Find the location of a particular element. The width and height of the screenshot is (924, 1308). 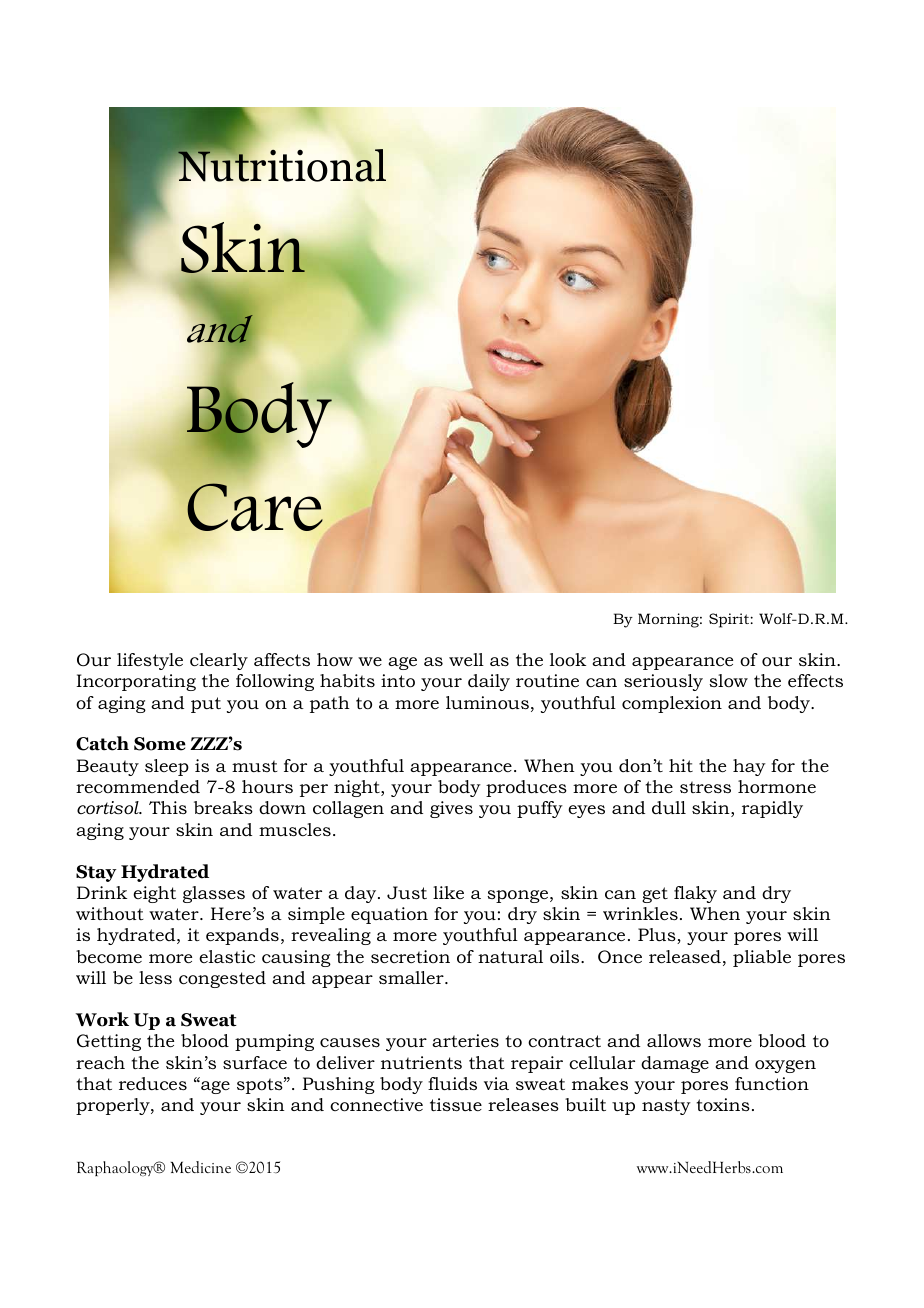

Incorporating is located at coordinates (136, 682).
